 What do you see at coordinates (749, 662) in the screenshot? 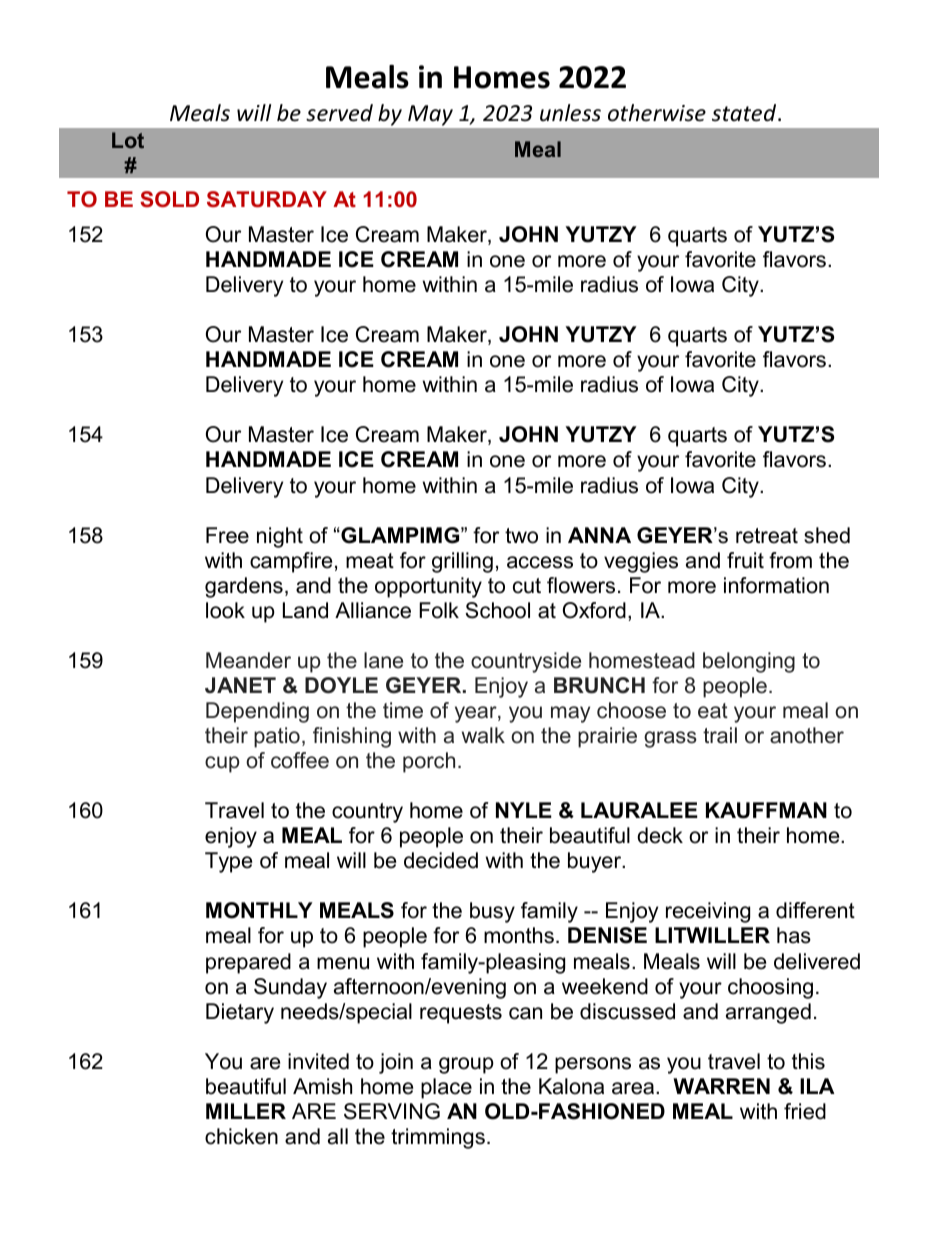
I see `belonging` at bounding box center [749, 662].
